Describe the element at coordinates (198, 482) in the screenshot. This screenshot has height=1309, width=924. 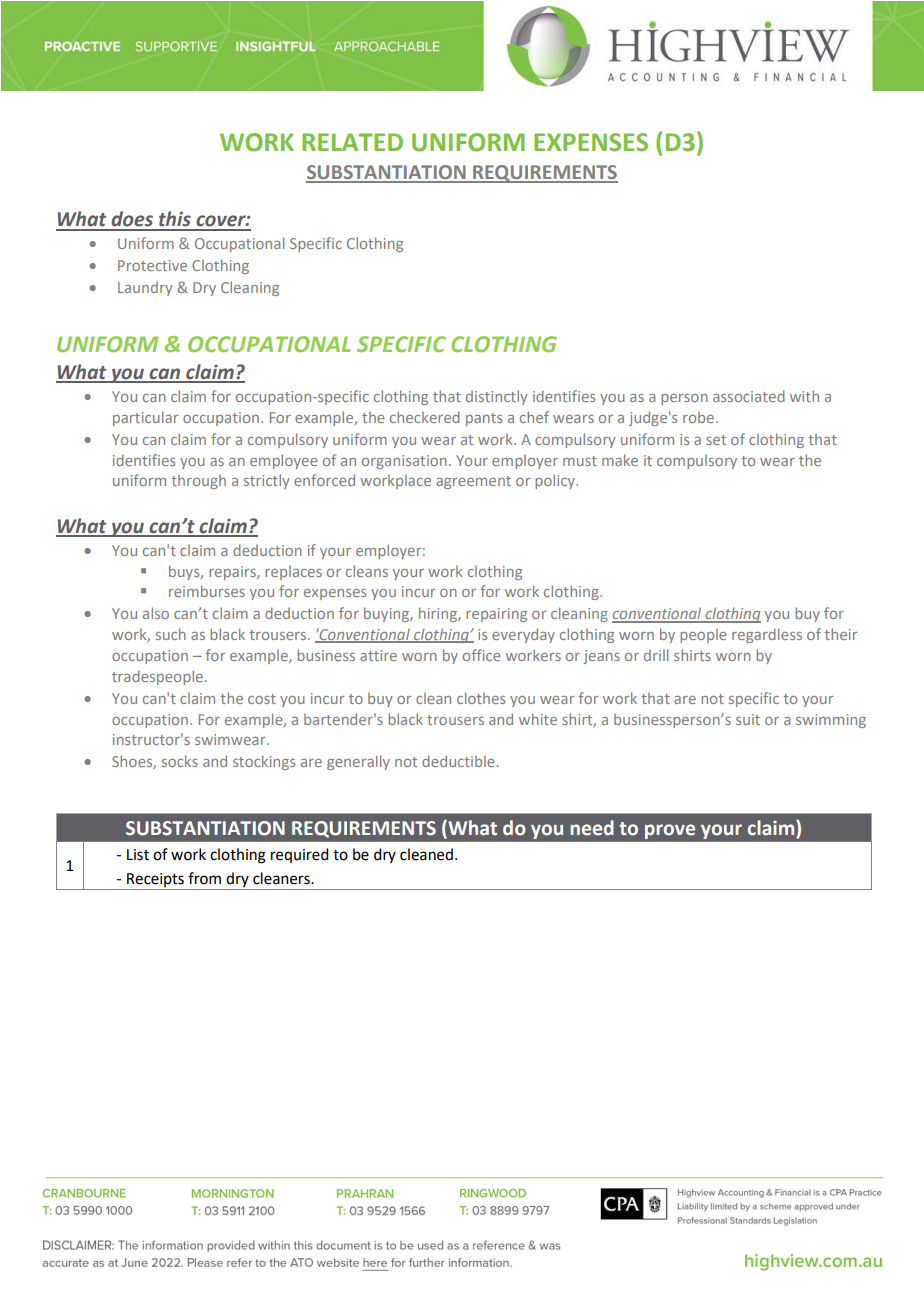
I see `through` at that location.
